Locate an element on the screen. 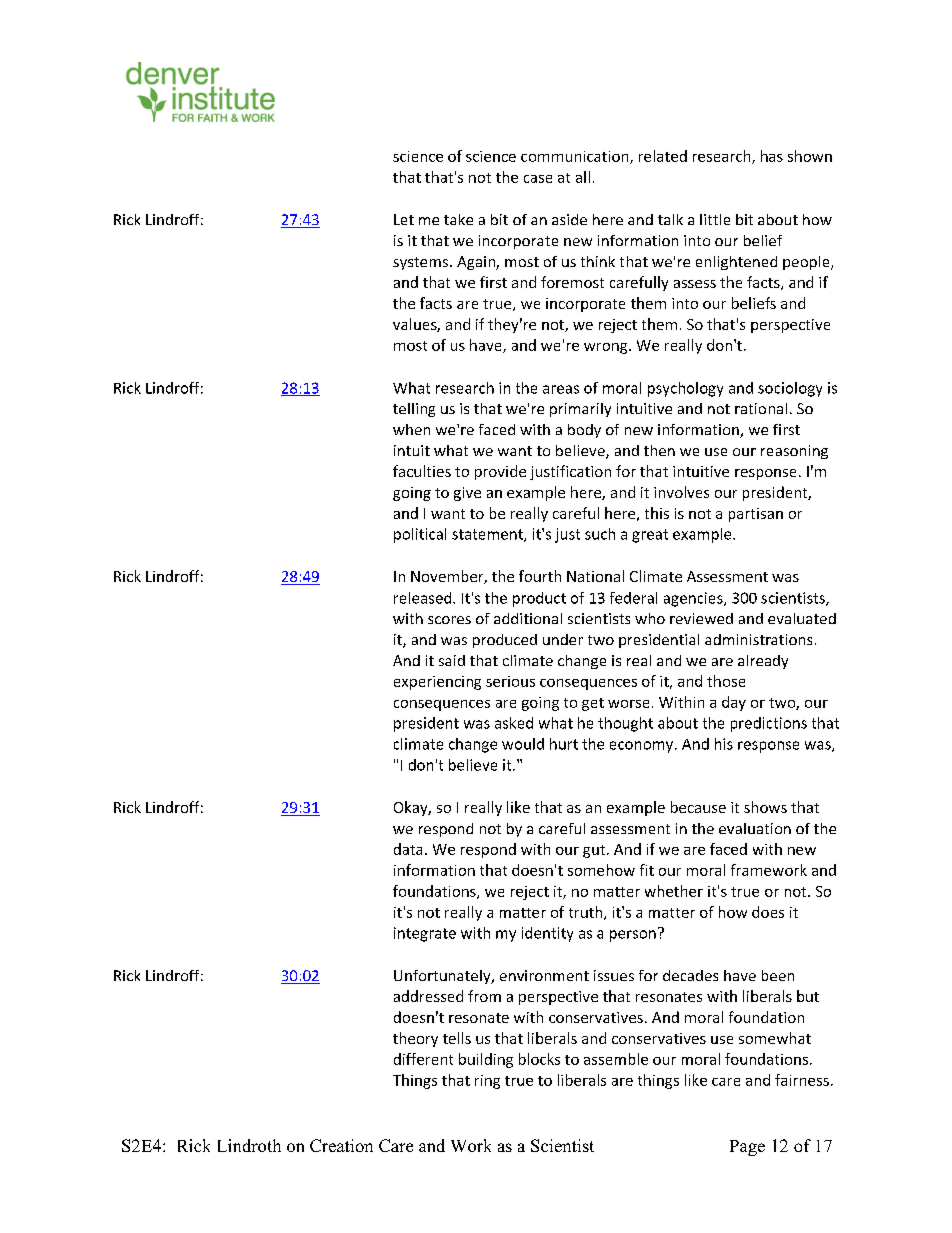 This screenshot has width=952, height=1233. Let is located at coordinates (404, 219).
